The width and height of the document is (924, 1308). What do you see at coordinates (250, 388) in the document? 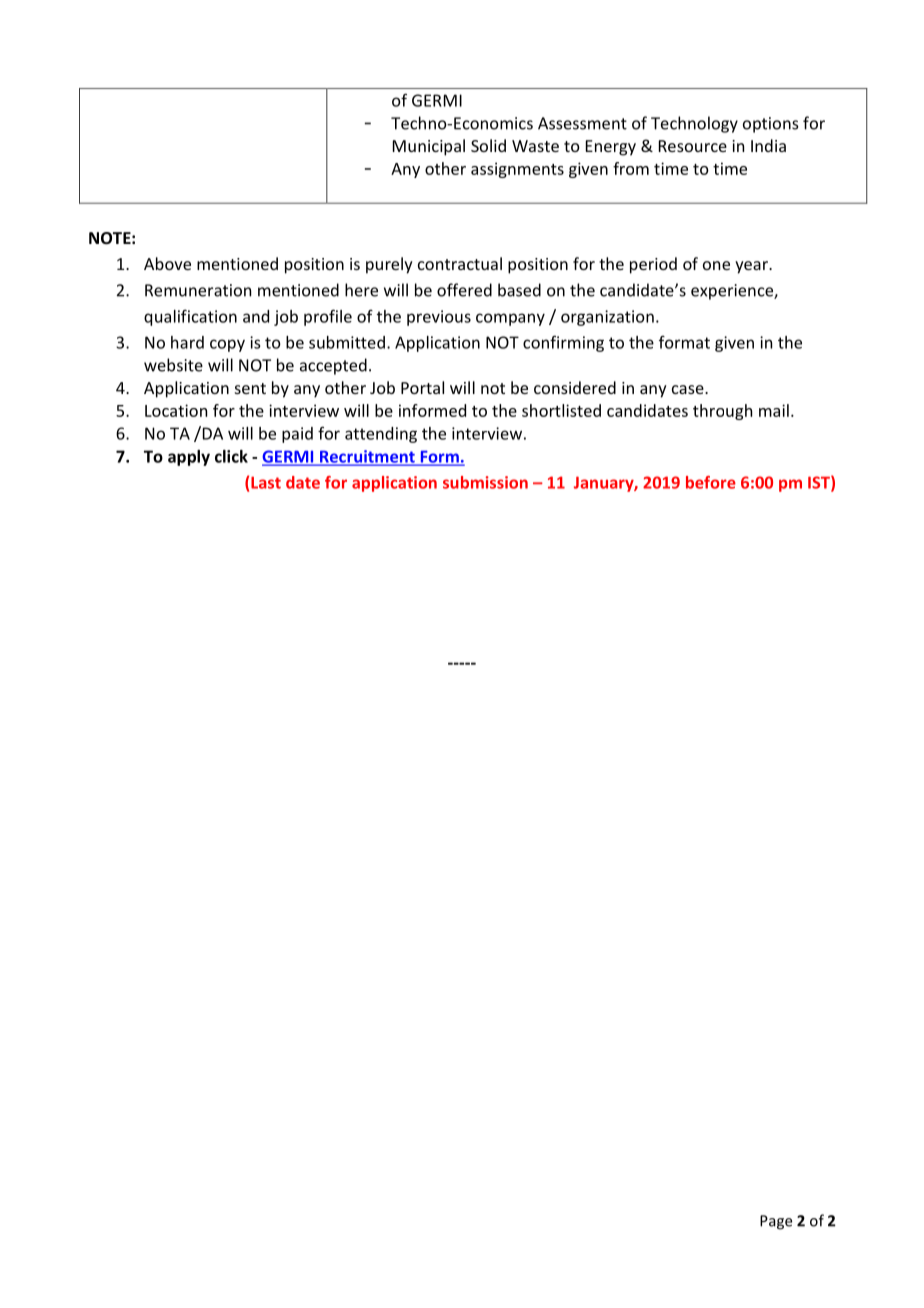
I see `sent` at bounding box center [250, 388].
